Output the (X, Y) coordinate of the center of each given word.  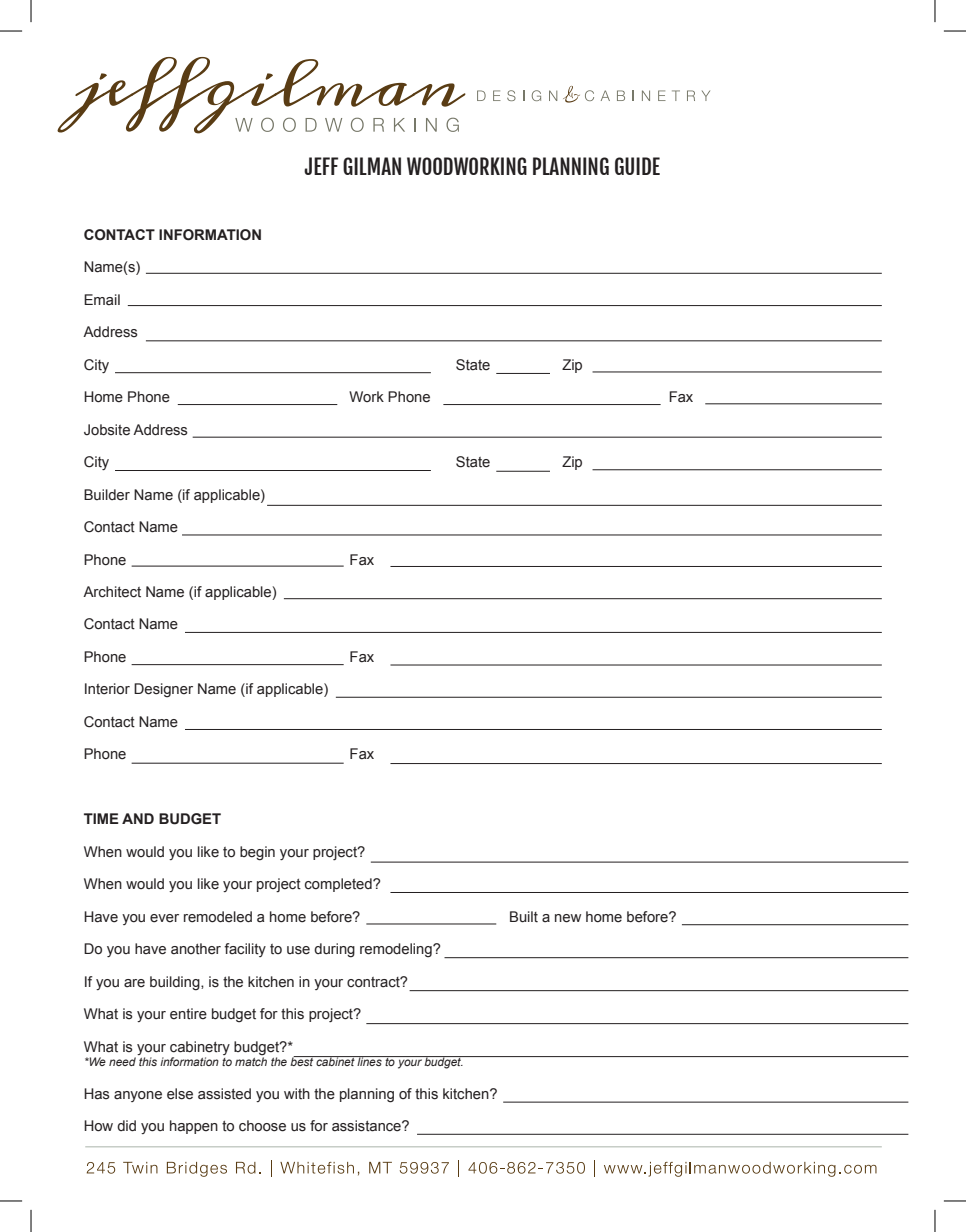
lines (370, 1061)
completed (339, 885)
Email (102, 300)
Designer (163, 690)
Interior (107, 689)
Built (524, 917)
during (334, 950)
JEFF (321, 166)
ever (164, 918)
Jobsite (107, 430)
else (180, 1094)
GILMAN (372, 166)
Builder (107, 495)
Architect (112, 592)
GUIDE (637, 166)
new (568, 918)
